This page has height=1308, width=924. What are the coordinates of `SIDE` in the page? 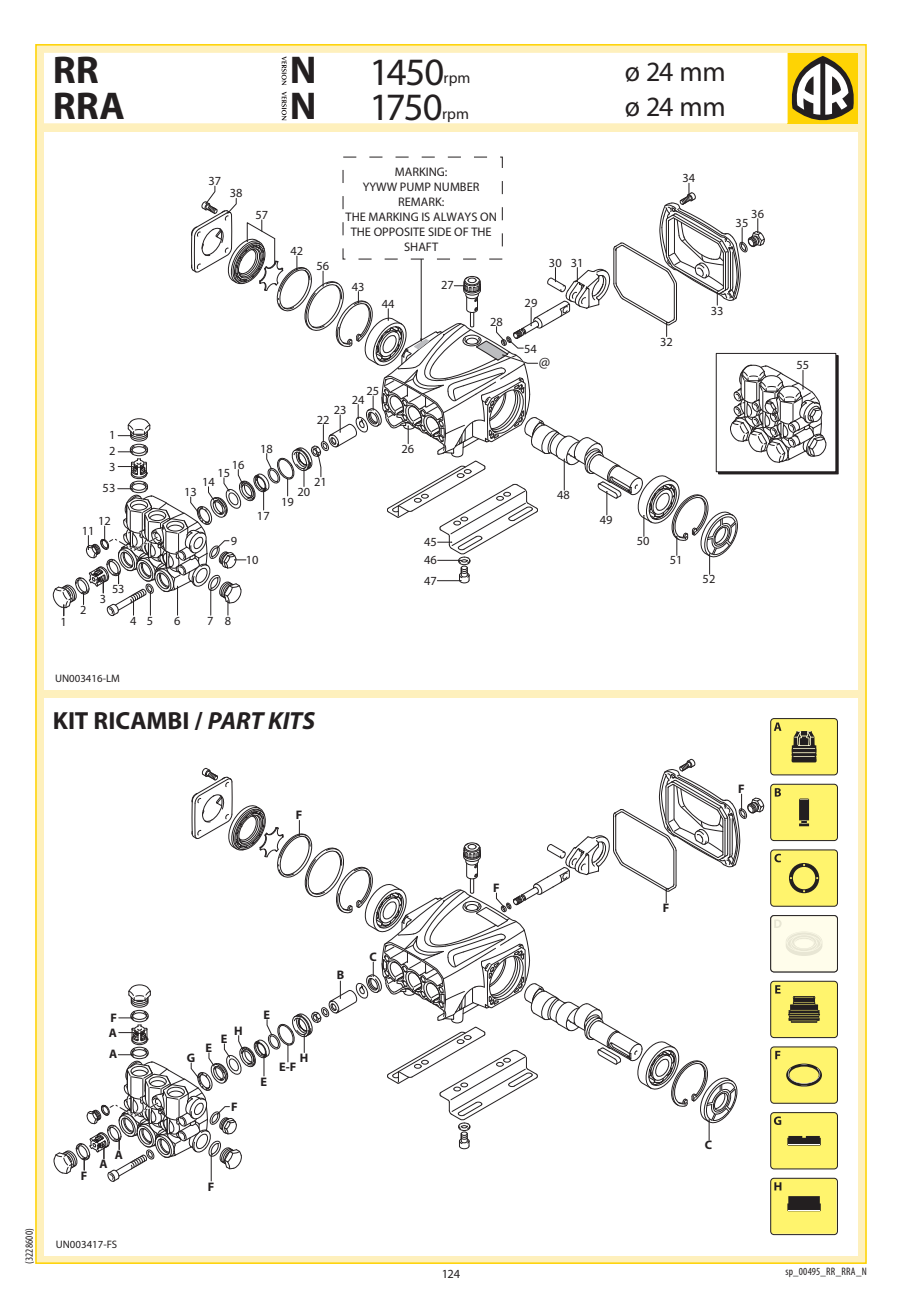 It's located at (439, 231).
